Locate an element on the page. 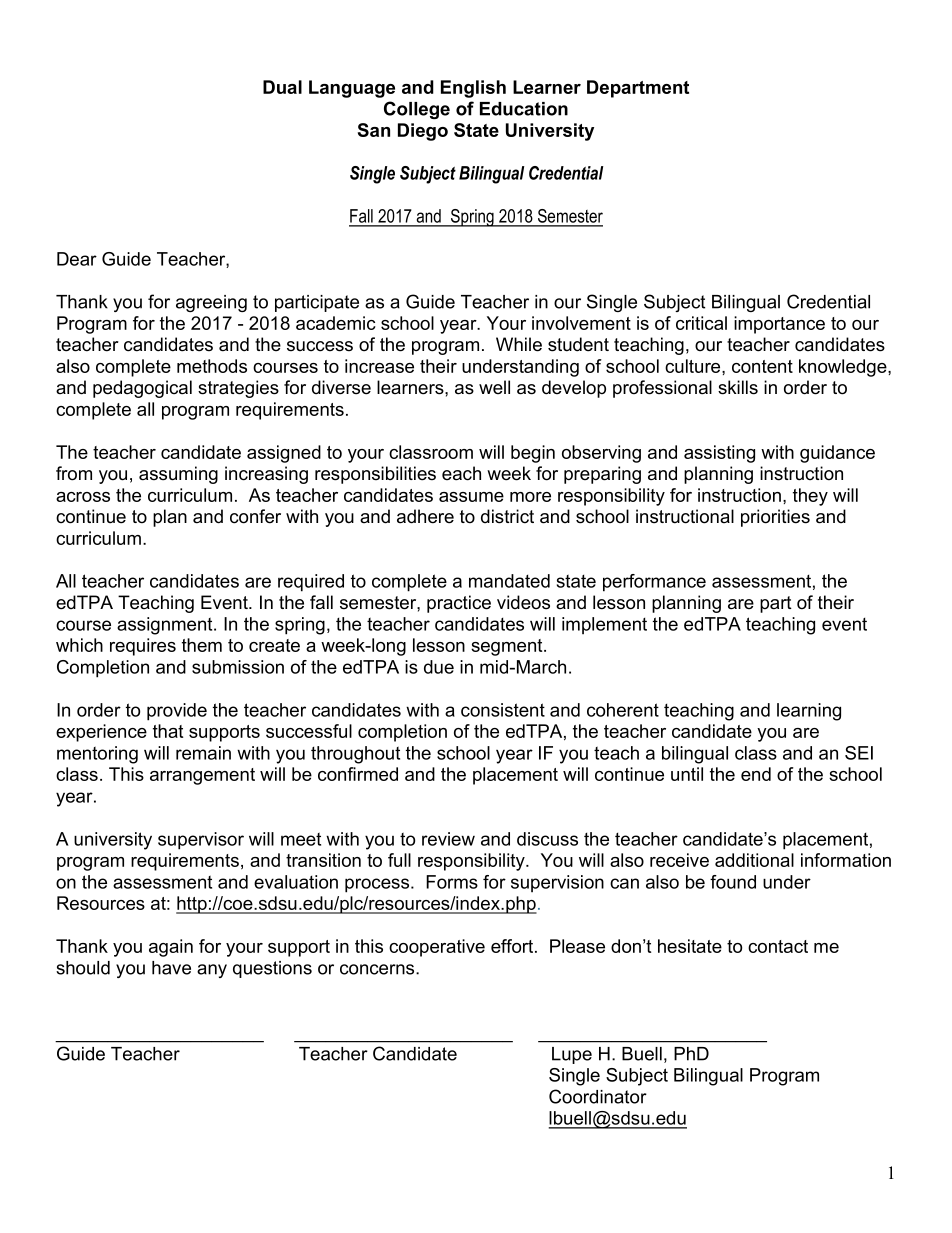 This document has height=1233, width=952. assignment is located at coordinates (166, 626).
